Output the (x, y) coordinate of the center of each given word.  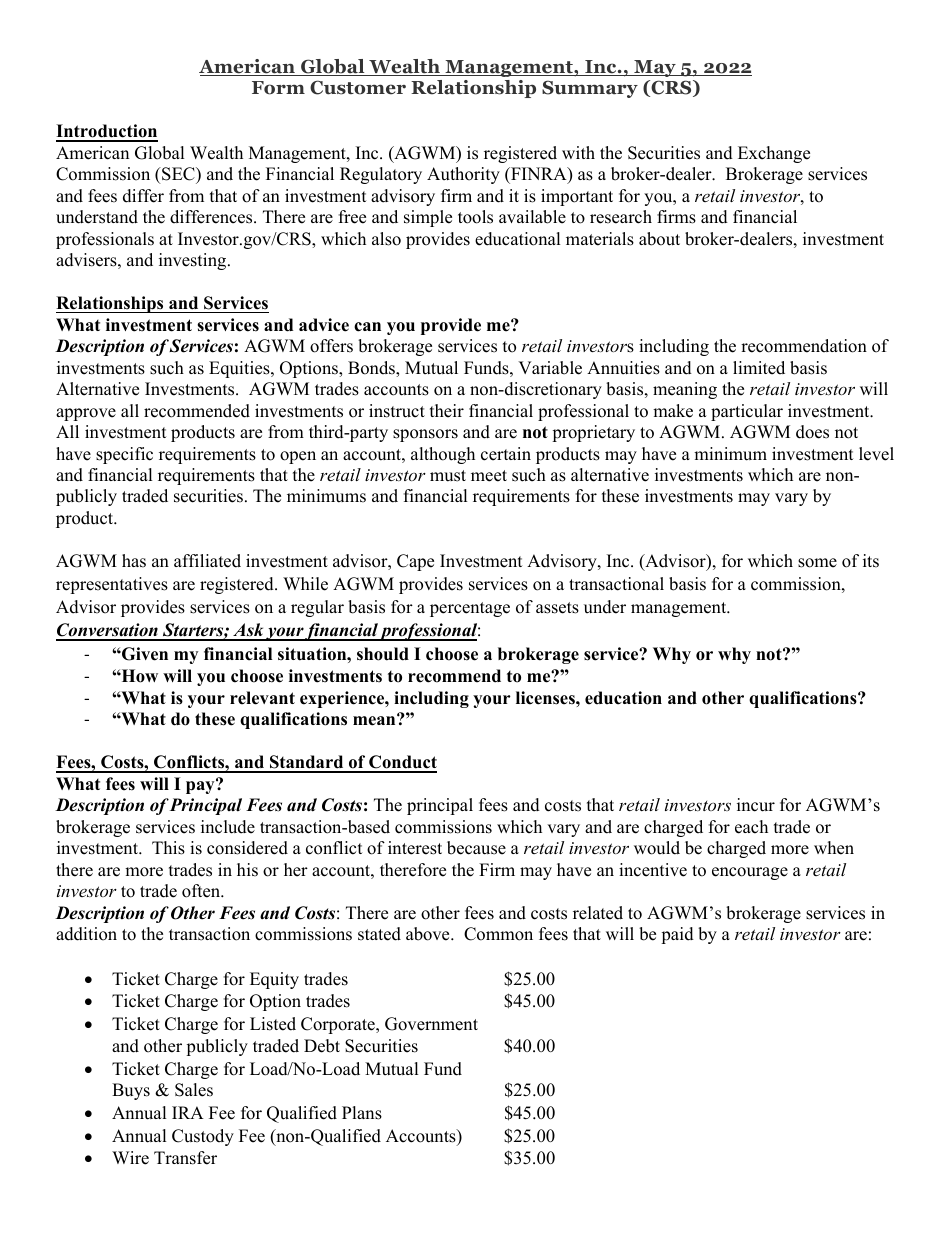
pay (201, 786)
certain (506, 454)
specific (124, 455)
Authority (463, 175)
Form (278, 88)
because (476, 848)
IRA (188, 1112)
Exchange (774, 154)
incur (756, 805)
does (812, 432)
